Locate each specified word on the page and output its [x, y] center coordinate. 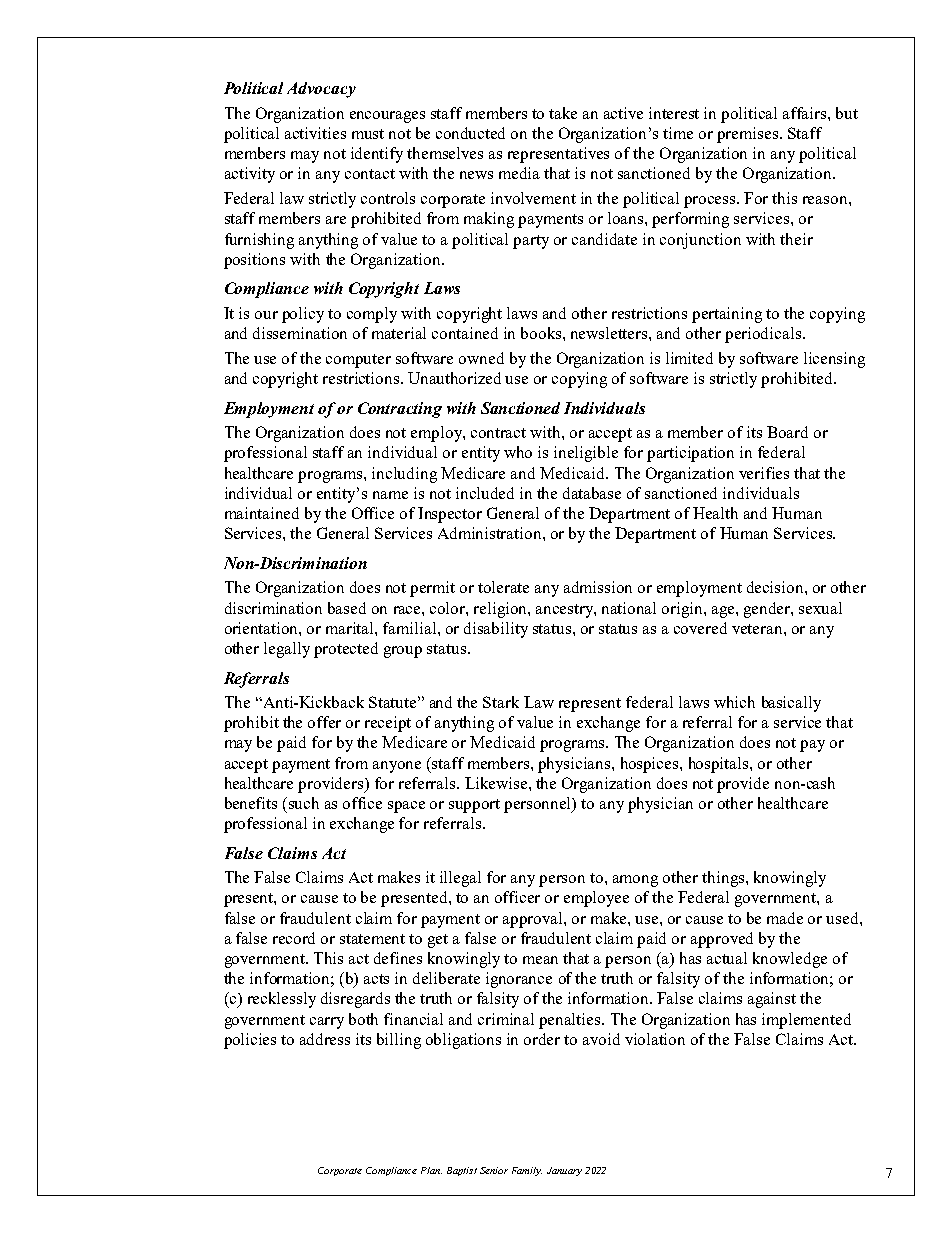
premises [749, 135]
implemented [806, 1021]
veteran [758, 629]
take [563, 113]
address [325, 1039]
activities [315, 133]
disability [496, 630]
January [564, 1171]
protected [346, 650]
